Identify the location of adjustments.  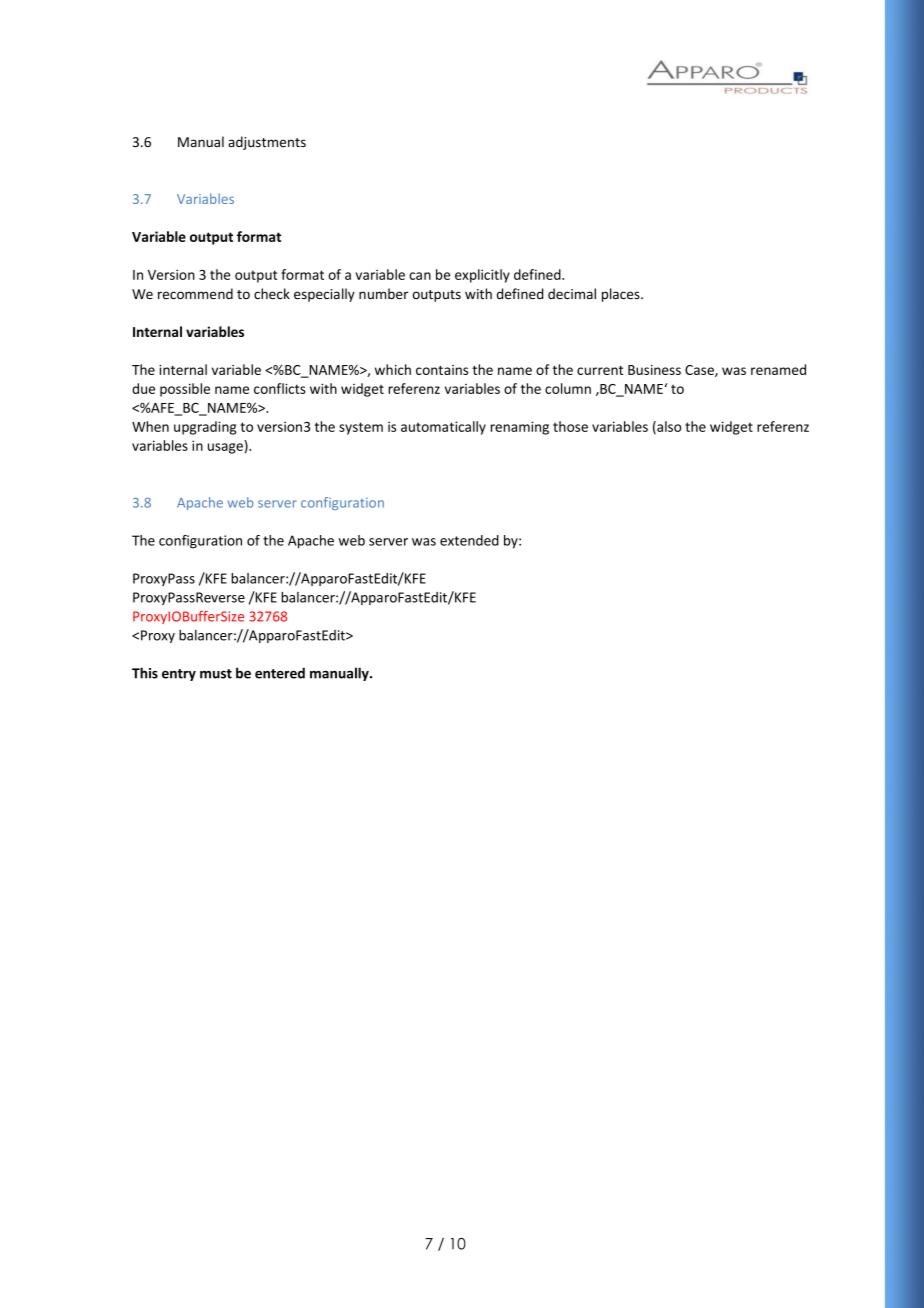
(267, 143).
